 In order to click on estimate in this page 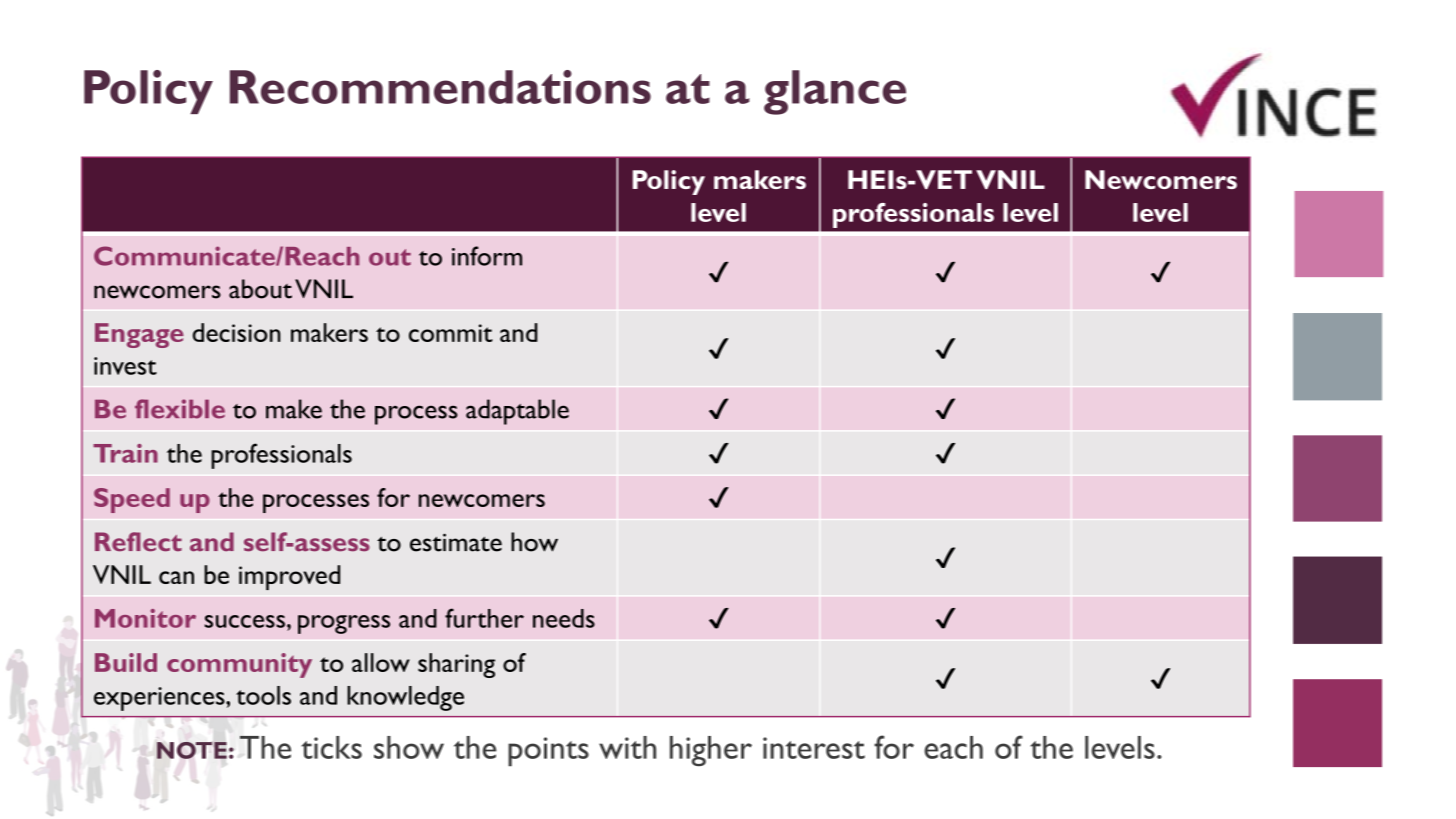, I will do `click(456, 542)`.
